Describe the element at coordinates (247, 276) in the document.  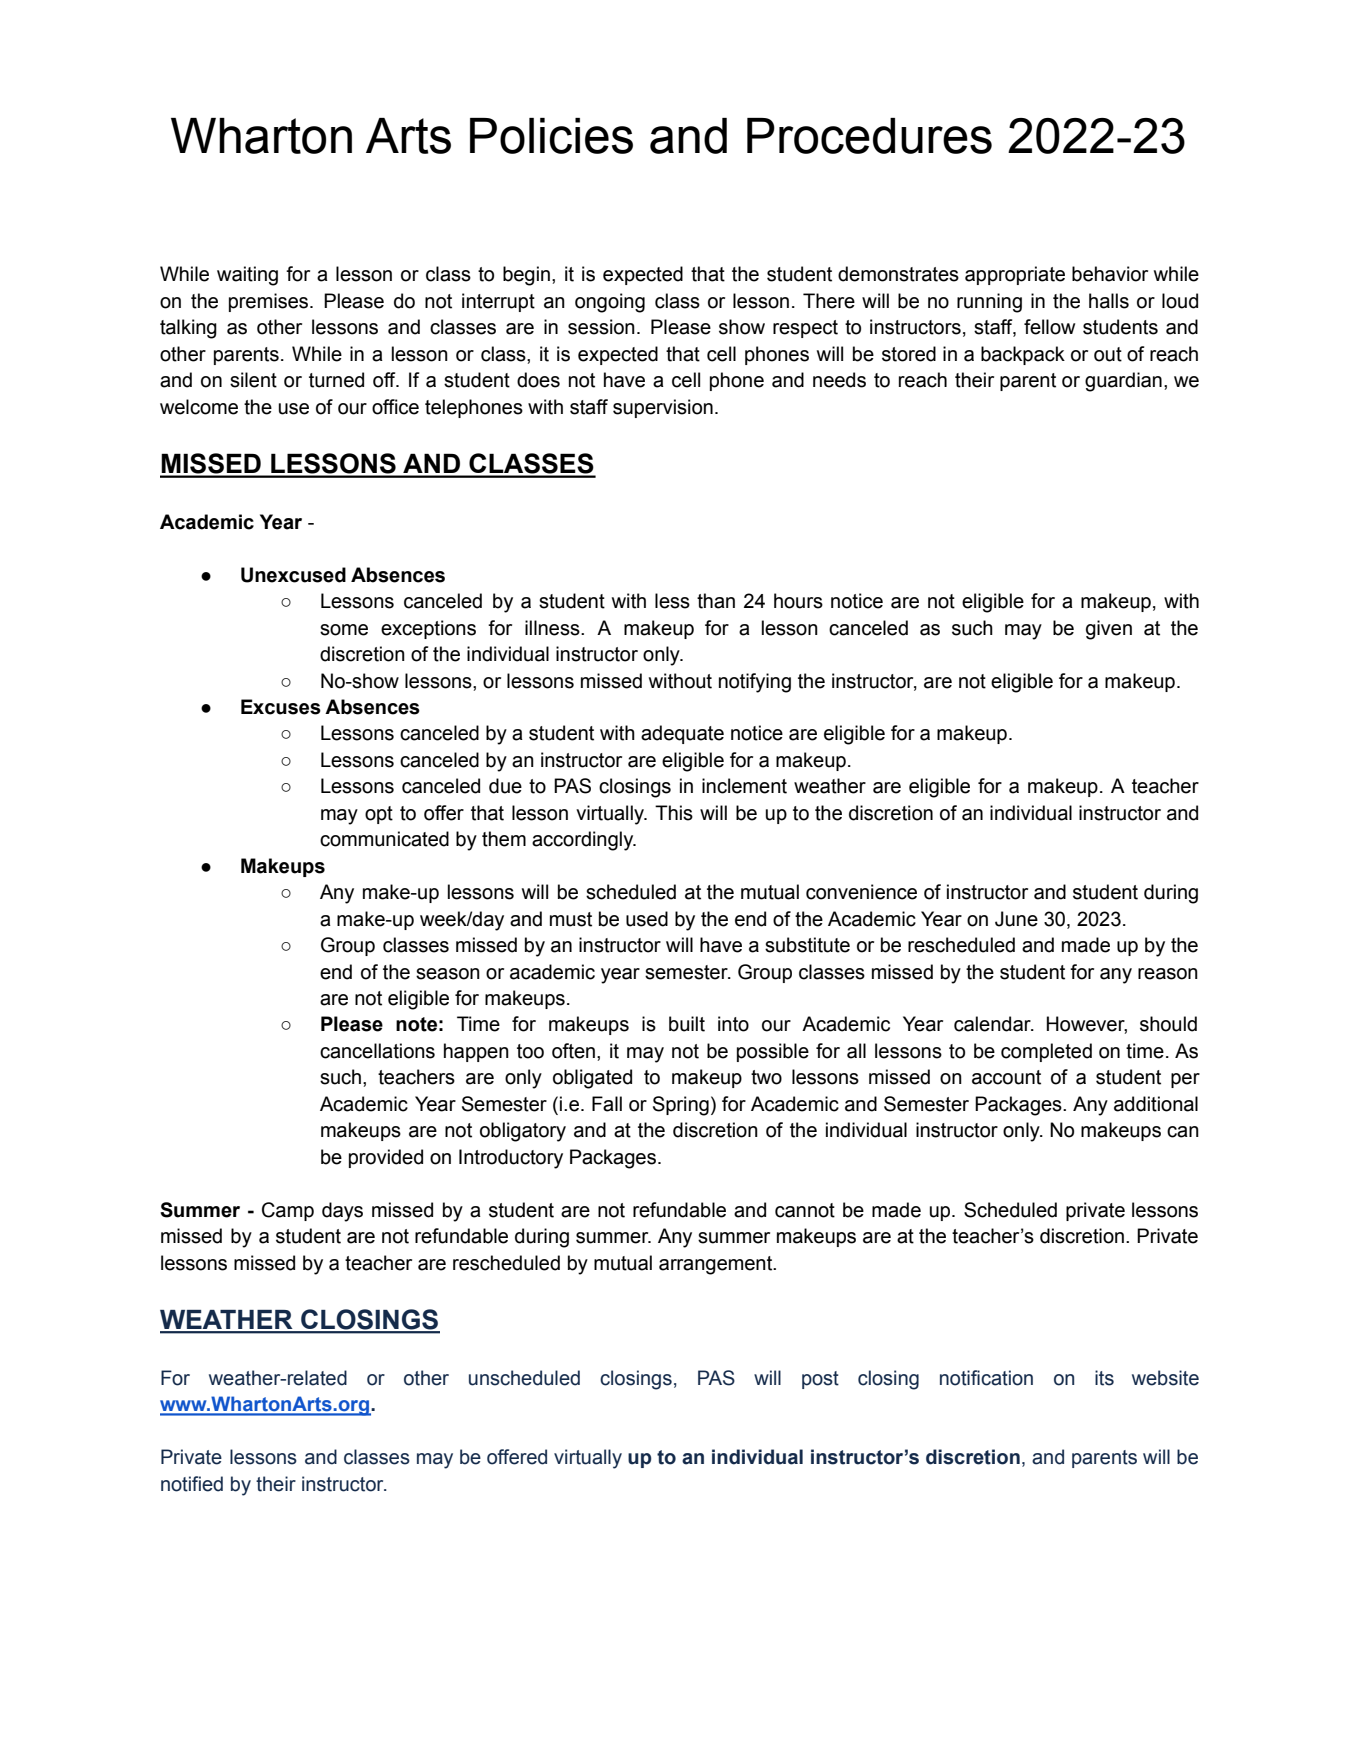
I see `waiting` at that location.
